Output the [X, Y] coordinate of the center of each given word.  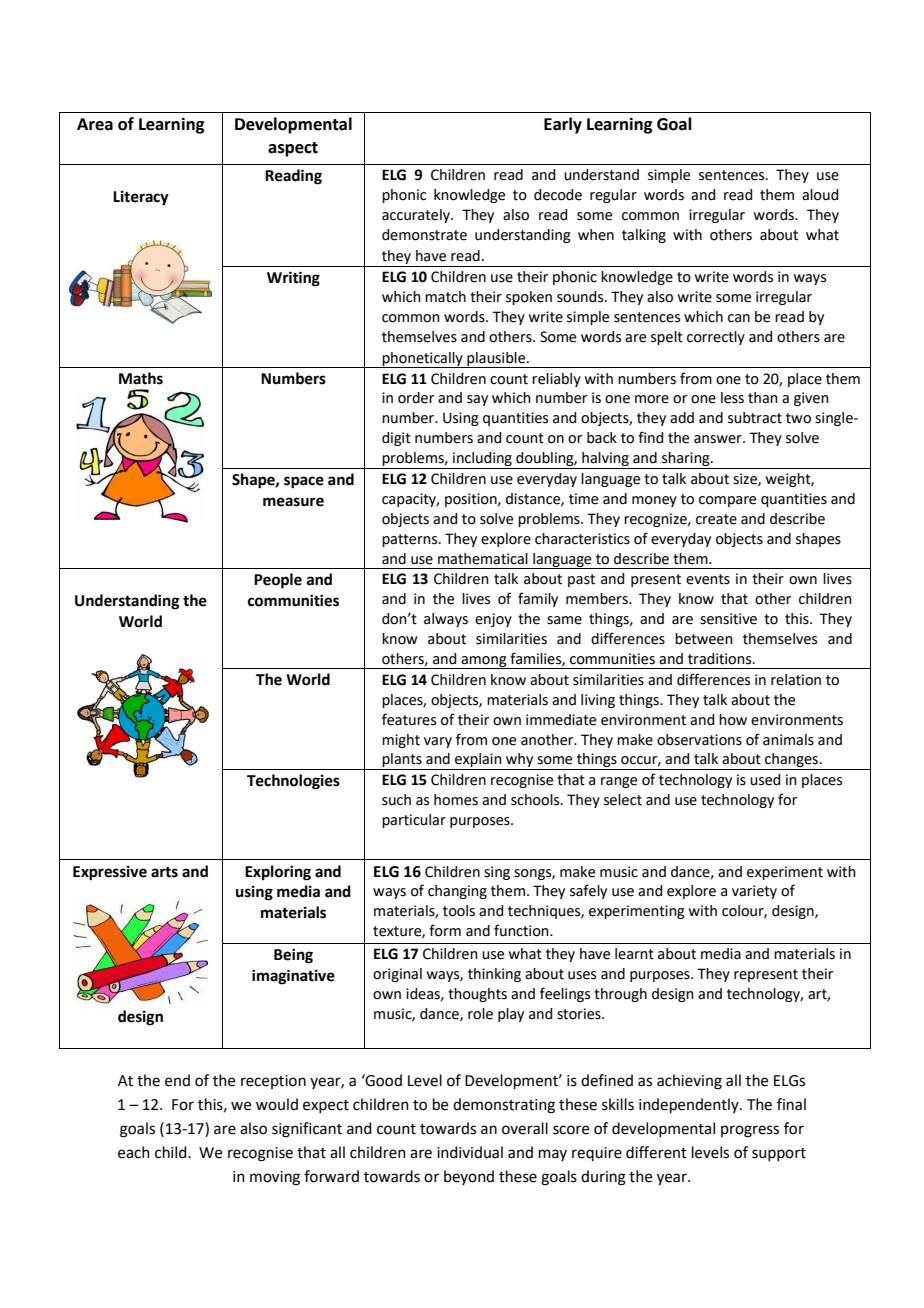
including [482, 460]
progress [750, 1131]
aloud [820, 195]
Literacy [141, 198]
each [134, 1152]
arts [164, 872]
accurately [417, 216]
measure [293, 502]
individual [470, 1152]
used [765, 780]
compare [727, 501]
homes [456, 800]
